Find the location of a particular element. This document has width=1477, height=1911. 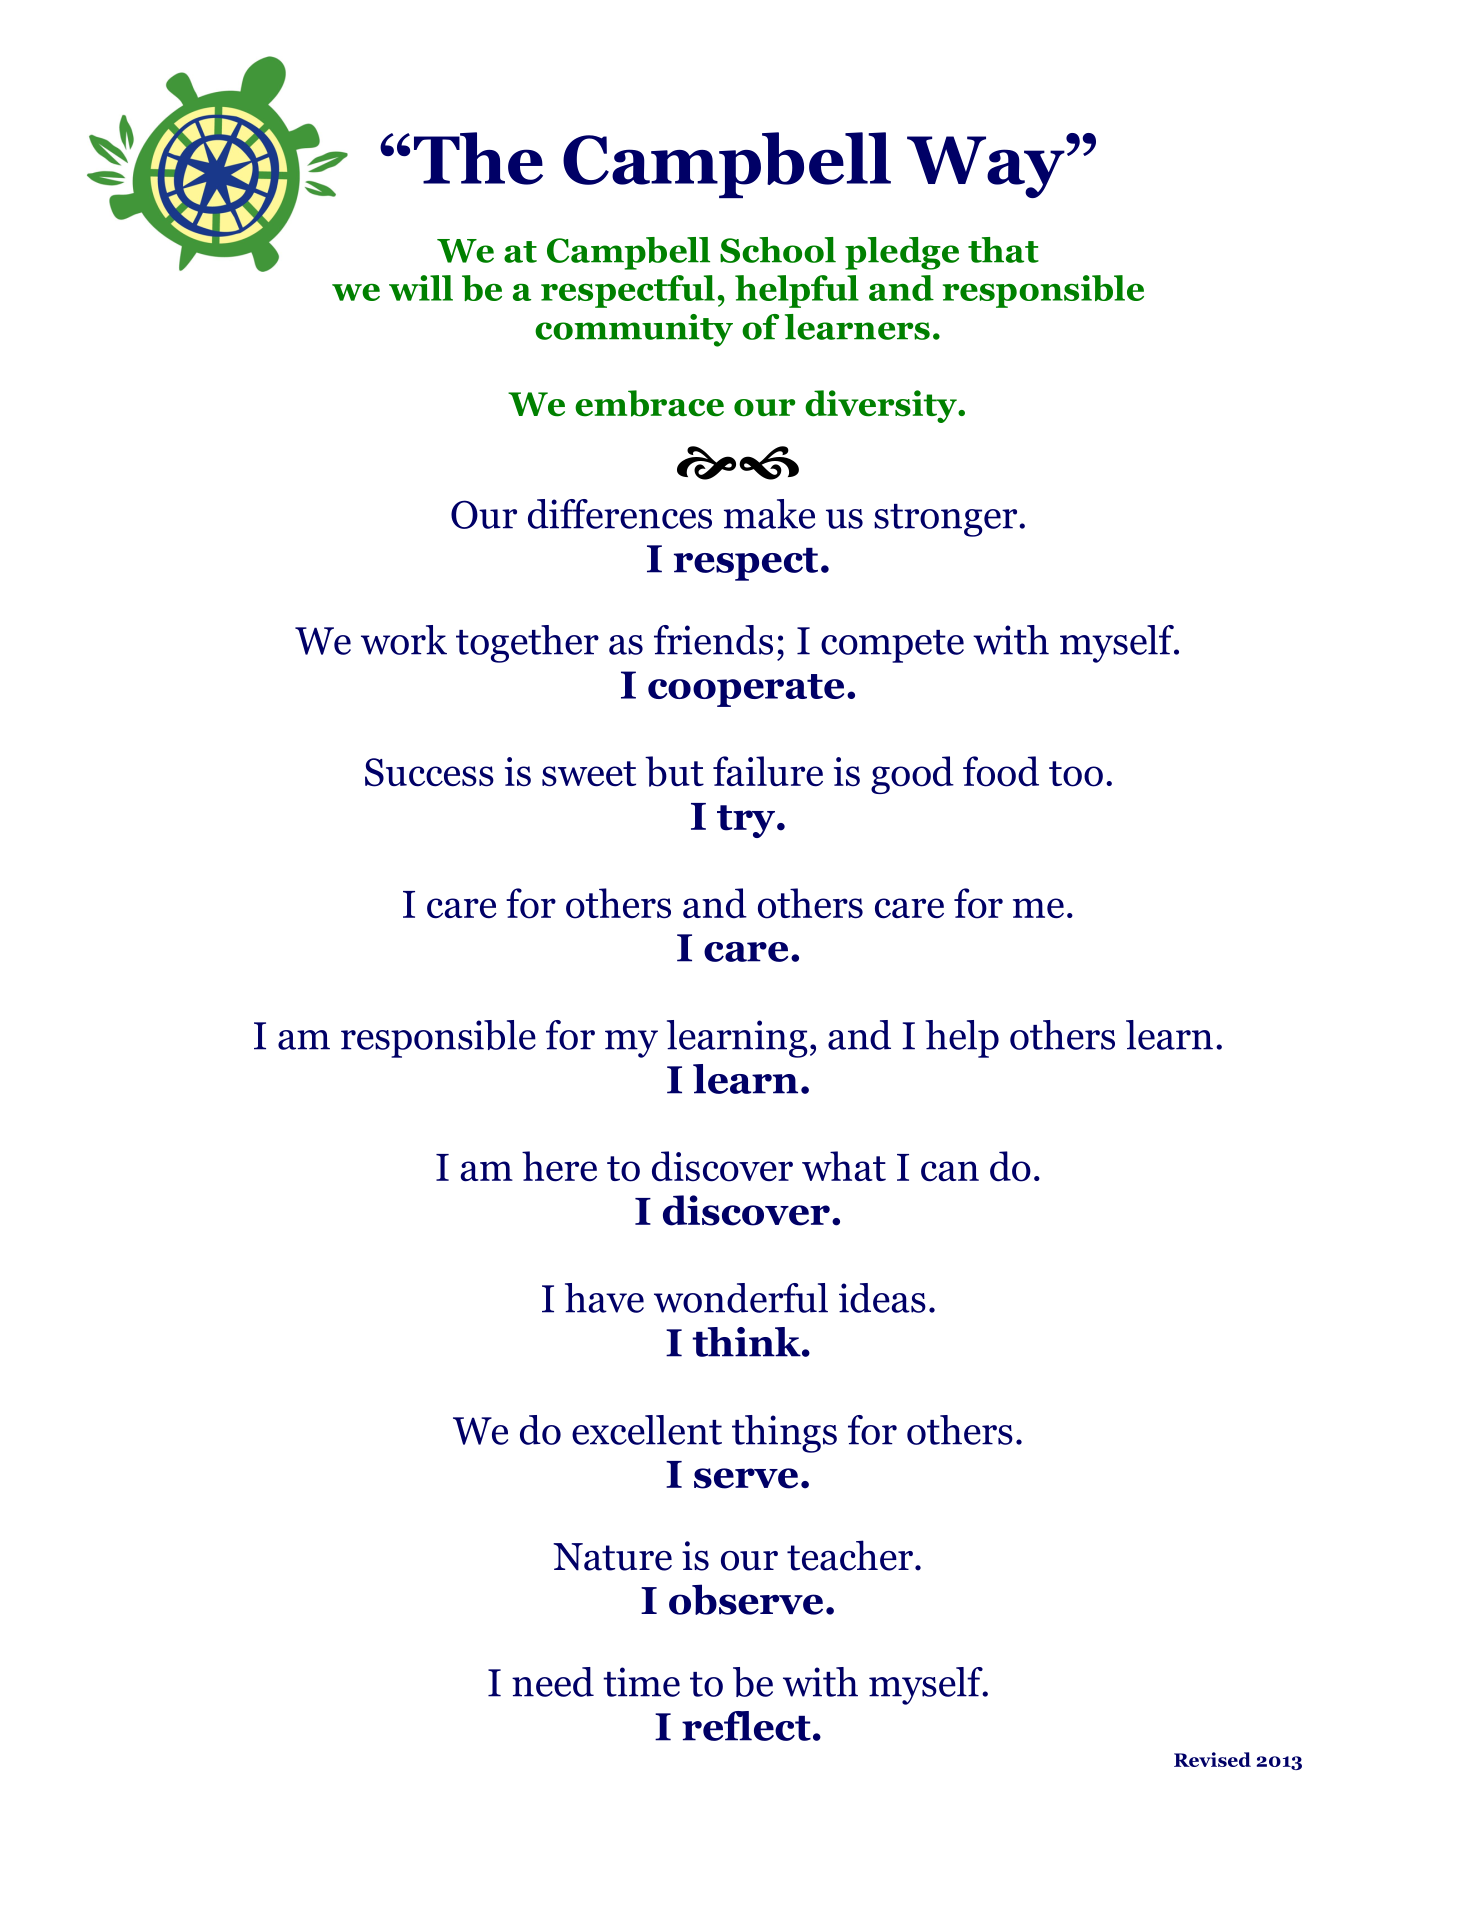

that is located at coordinates (1003, 250).
